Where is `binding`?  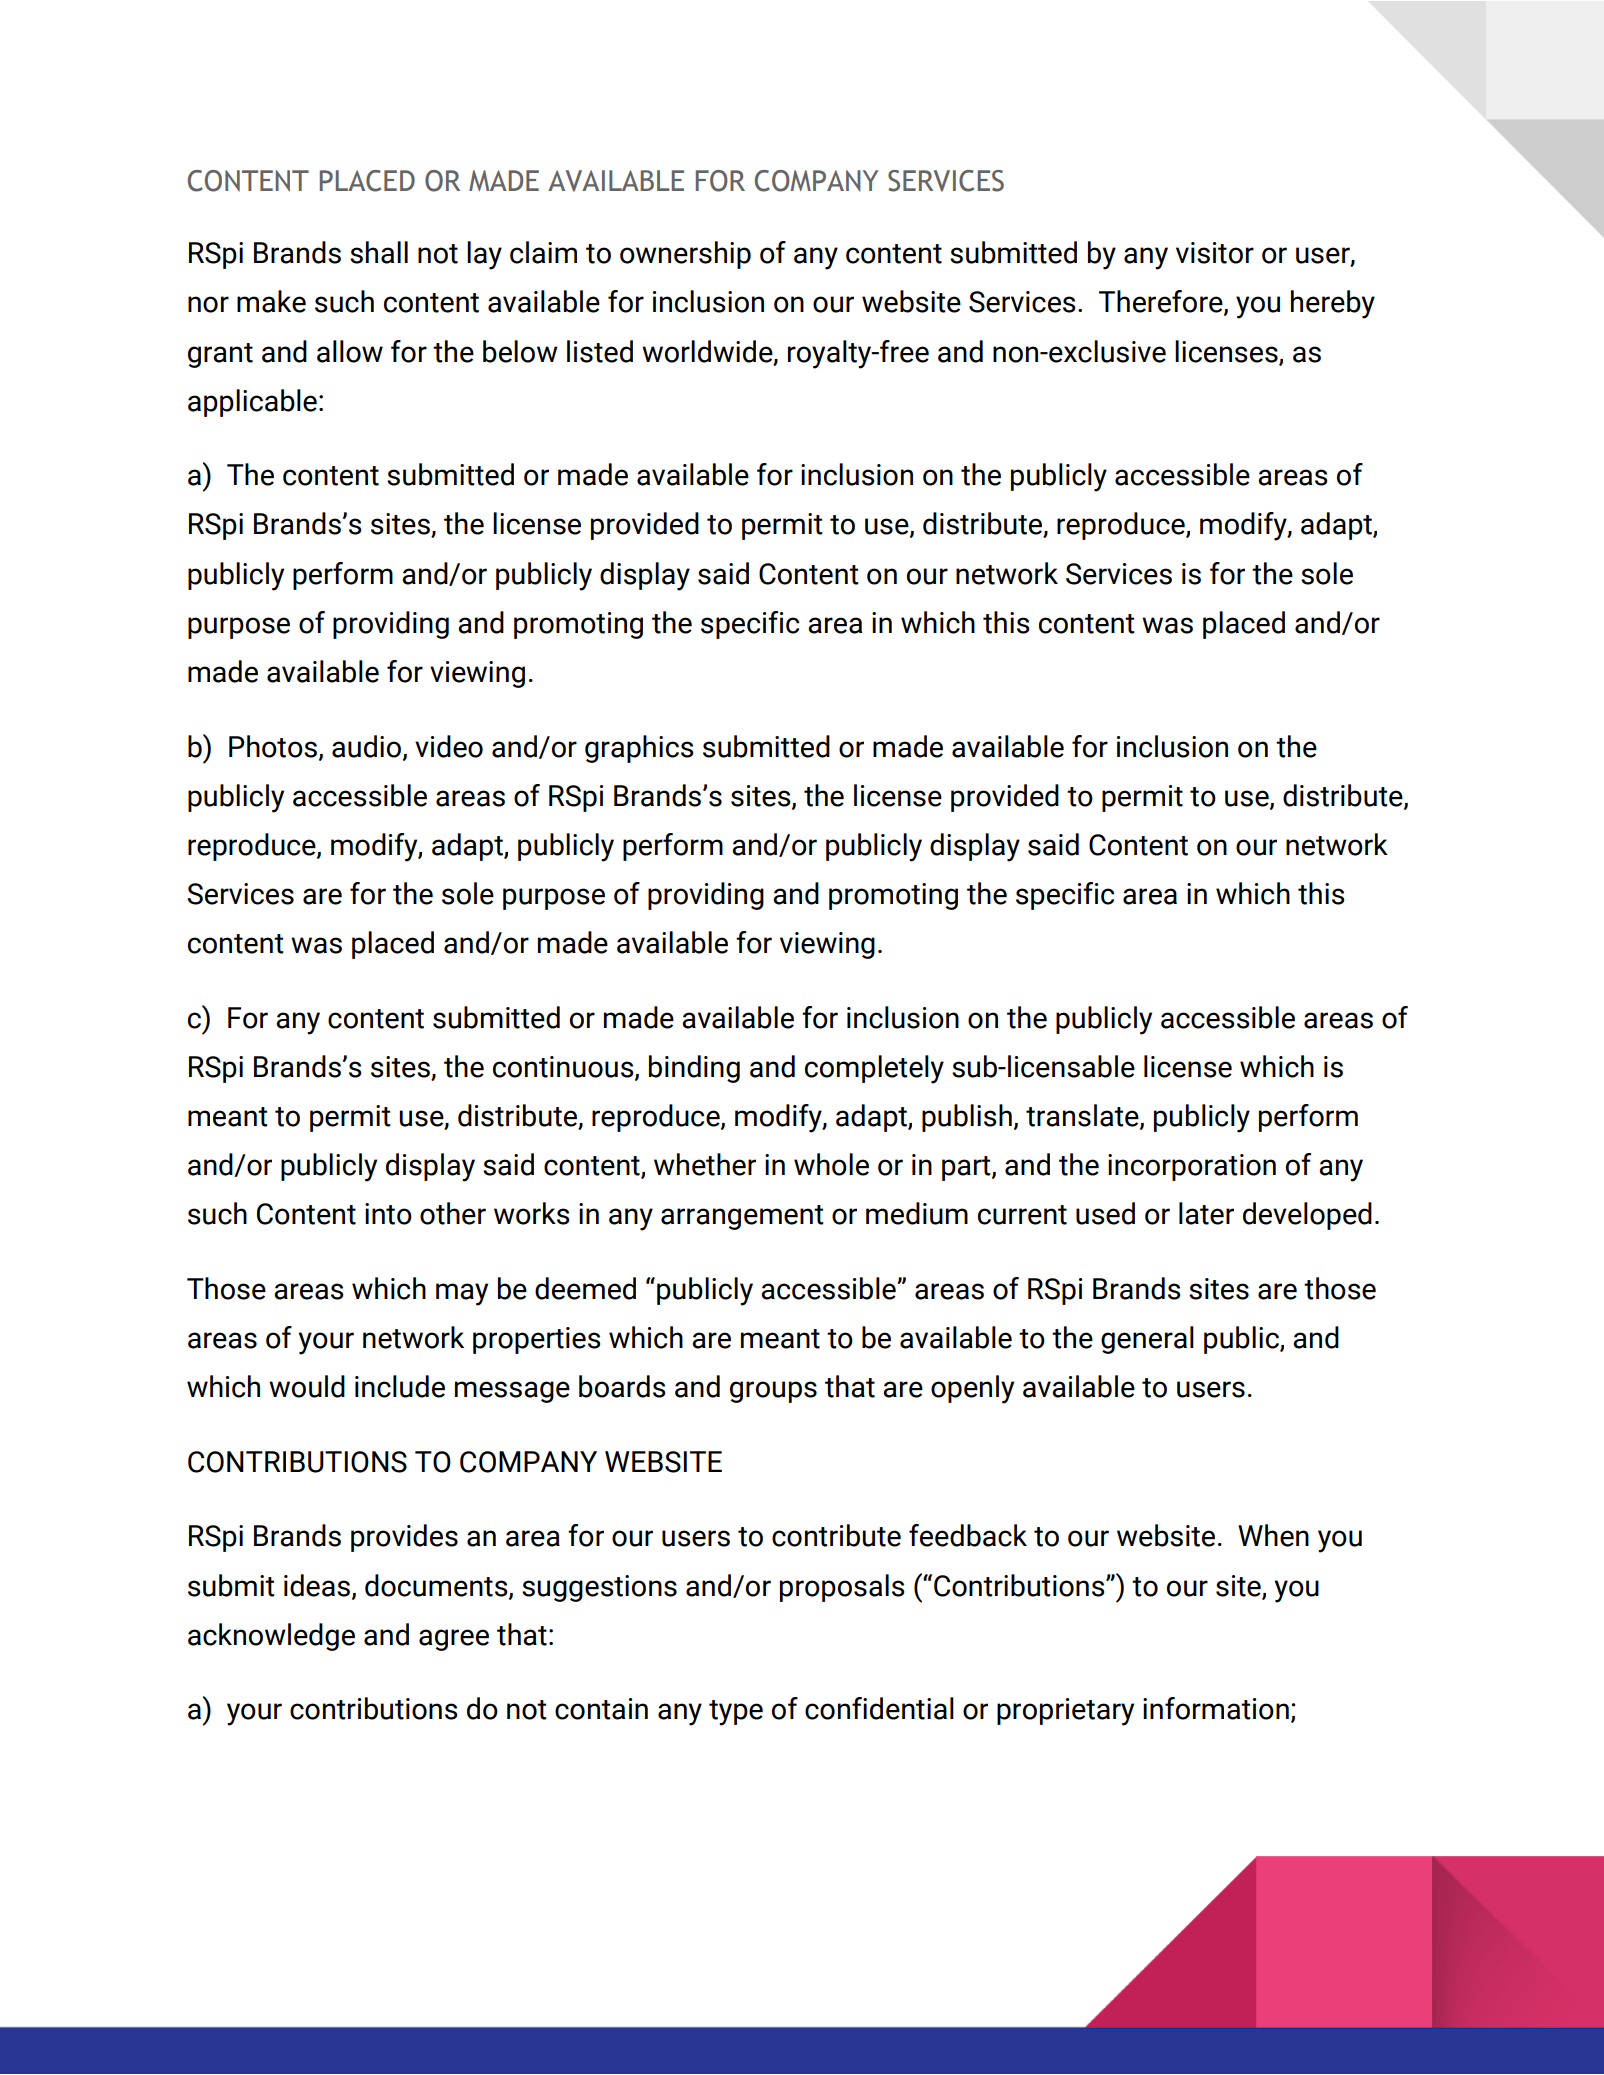 binding is located at coordinates (694, 1069).
